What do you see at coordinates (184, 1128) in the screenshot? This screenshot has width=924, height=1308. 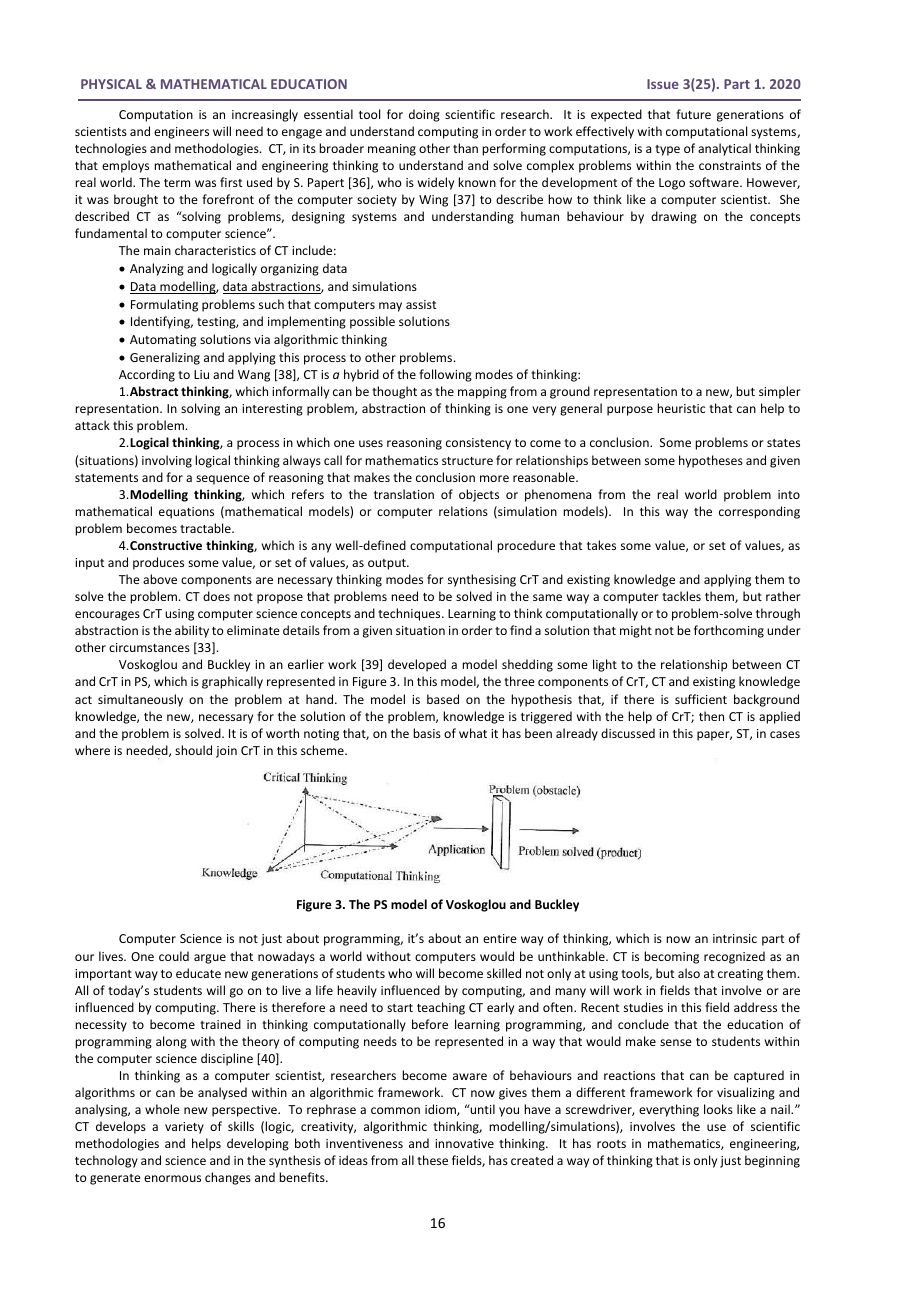 I see `variety` at bounding box center [184, 1128].
